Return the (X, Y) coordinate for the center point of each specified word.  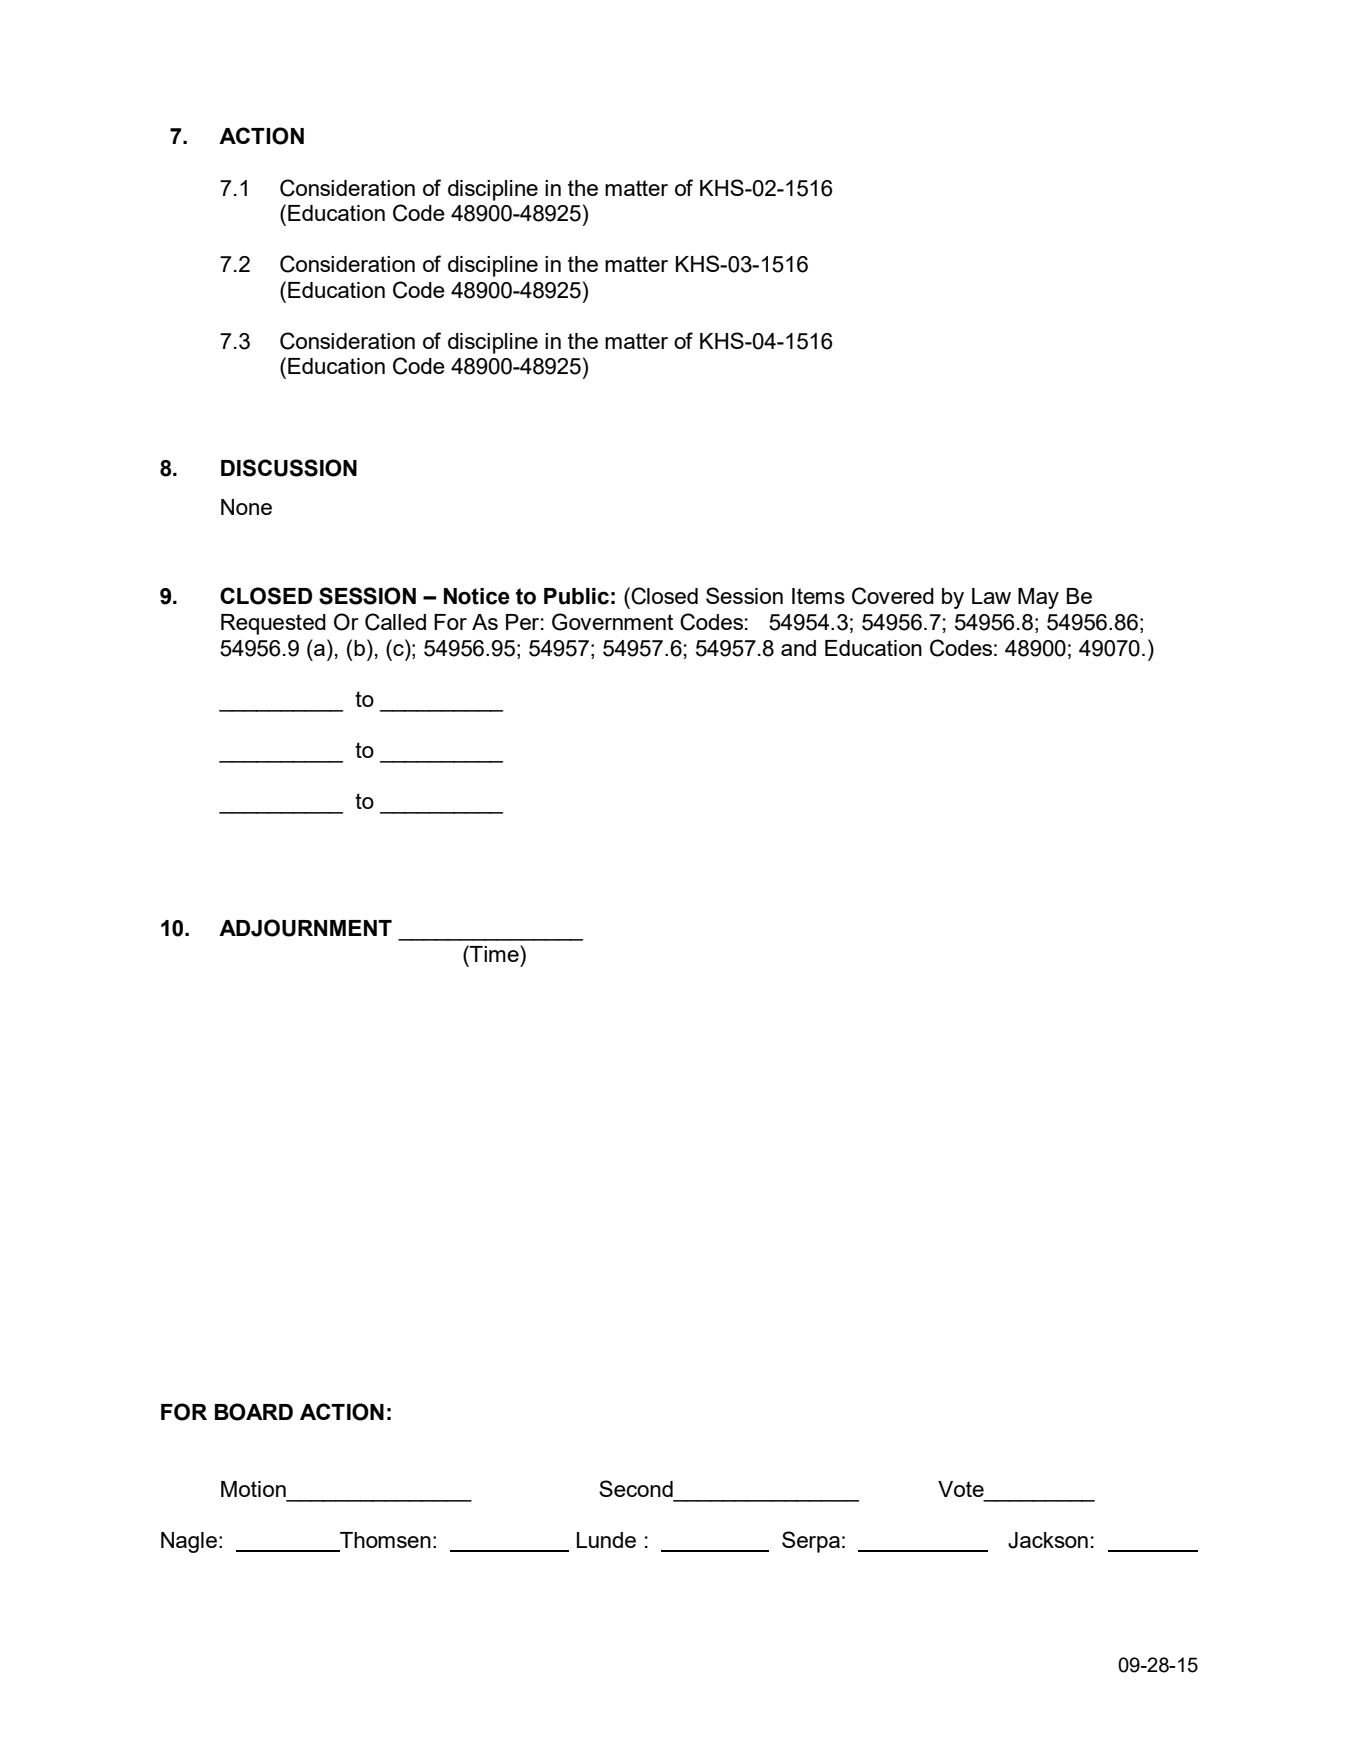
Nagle (189, 1542)
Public (576, 596)
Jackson (1048, 1540)
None (246, 507)
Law (991, 596)
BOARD (254, 1412)
